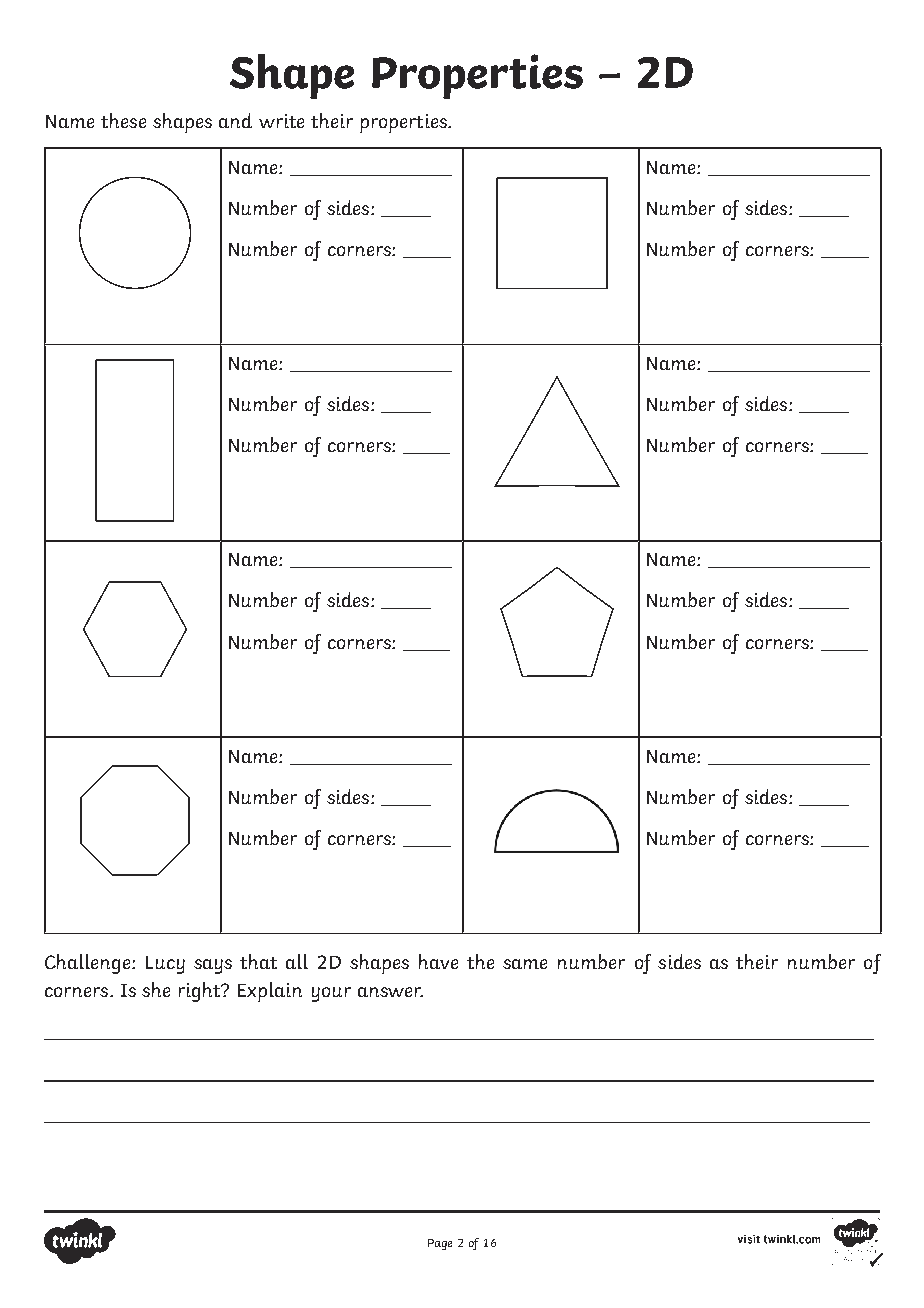  I want to click on Challenge, so click(89, 964).
